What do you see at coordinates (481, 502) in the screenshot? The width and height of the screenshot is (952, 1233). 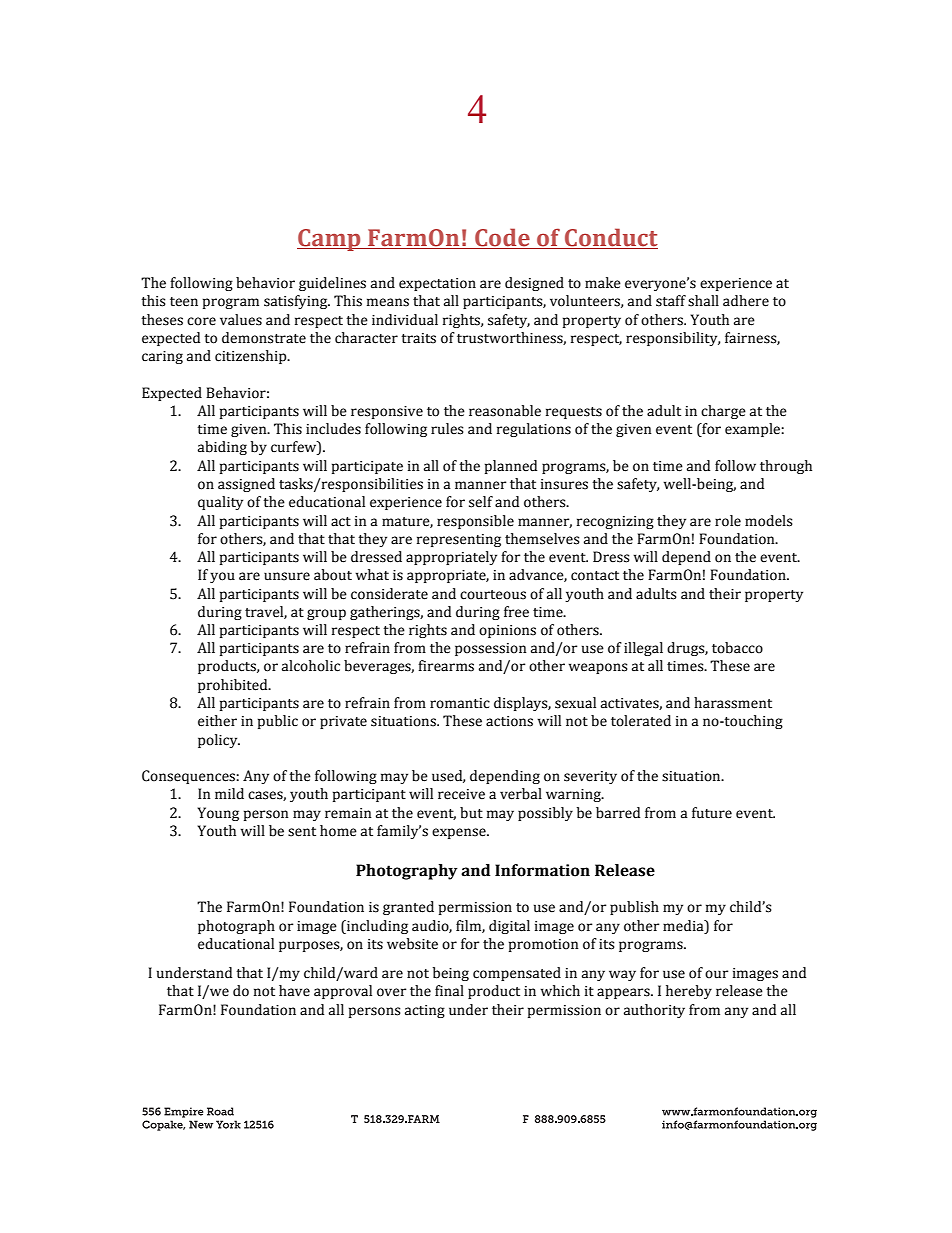 I see `self` at bounding box center [481, 502].
